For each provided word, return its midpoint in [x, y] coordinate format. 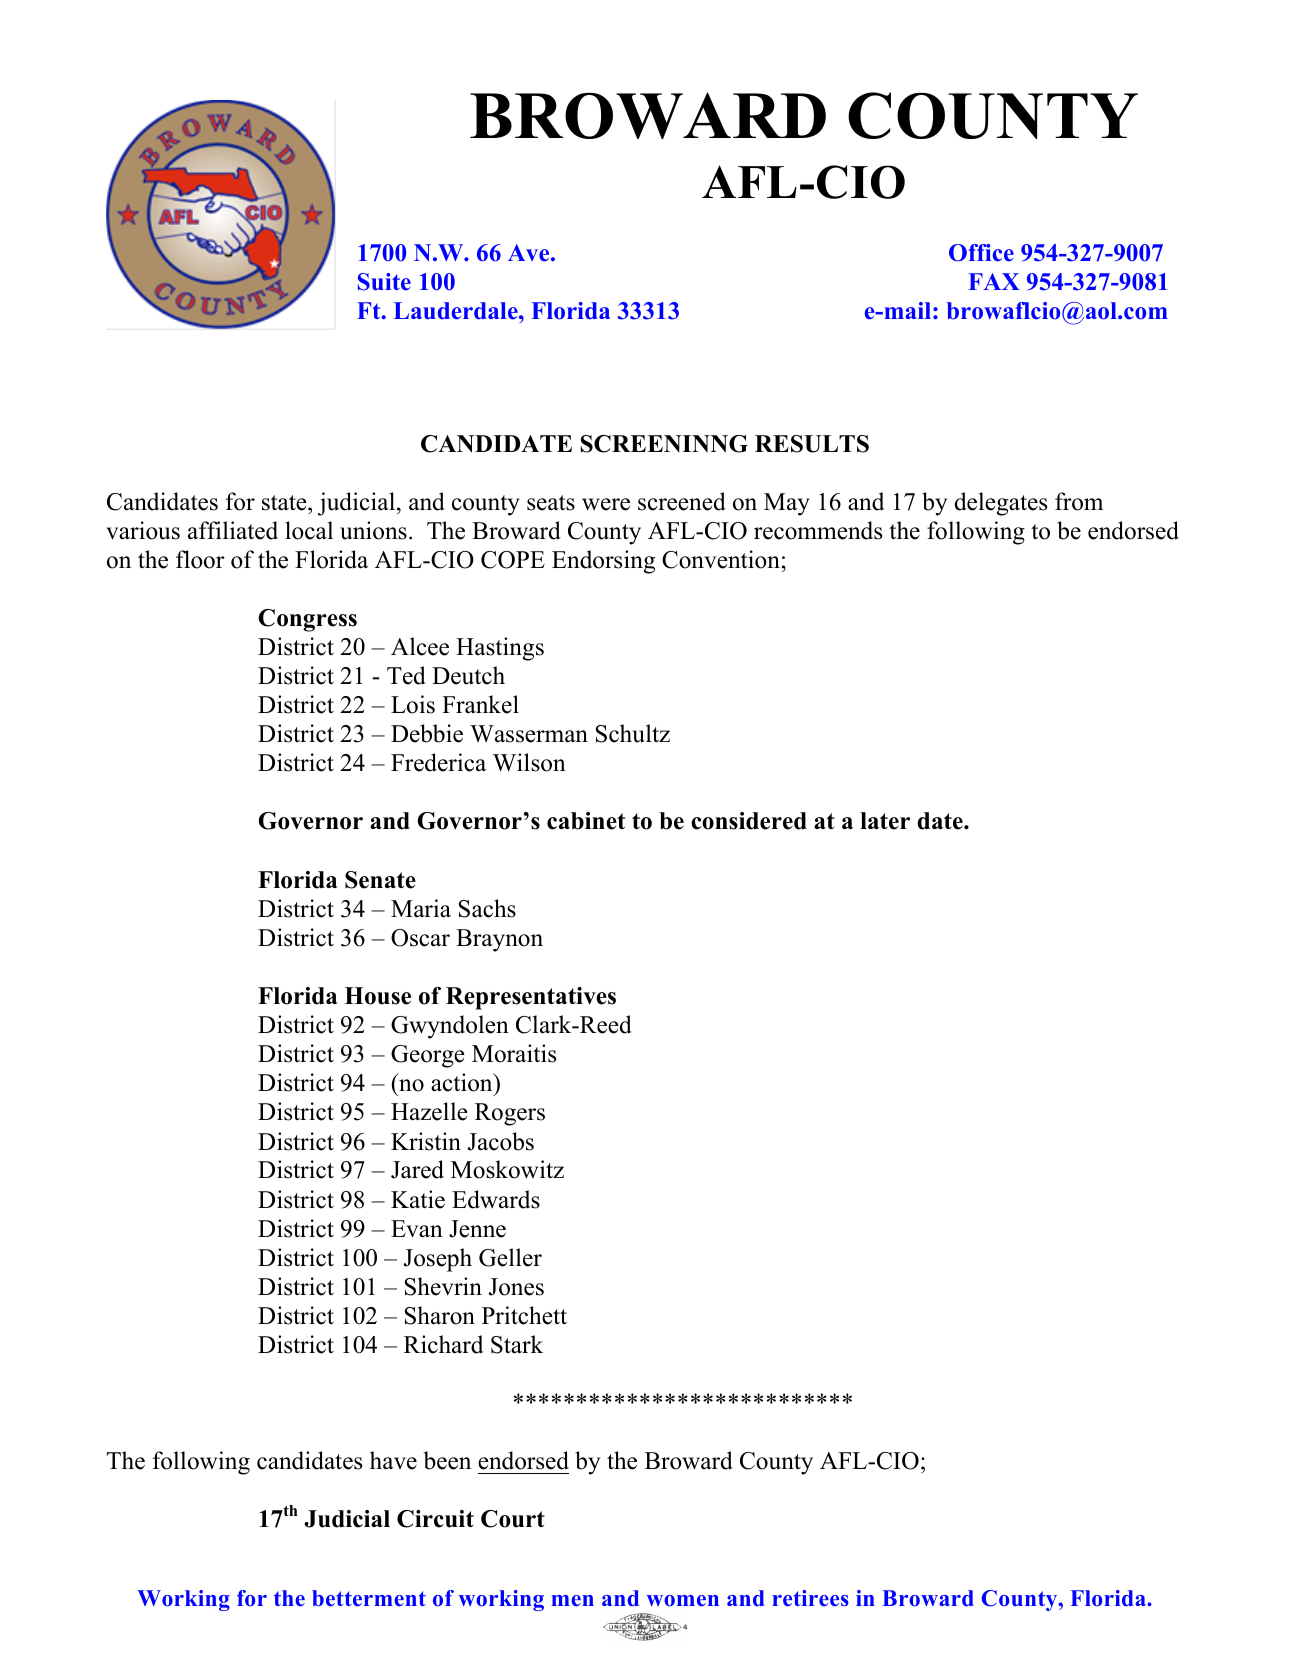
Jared [417, 1169]
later [885, 821]
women [682, 1601]
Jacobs [501, 1141]
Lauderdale [457, 311]
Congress [307, 620]
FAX [994, 281]
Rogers [510, 1114]
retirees [810, 1598]
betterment [369, 1598]
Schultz [633, 733]
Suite [384, 282]
